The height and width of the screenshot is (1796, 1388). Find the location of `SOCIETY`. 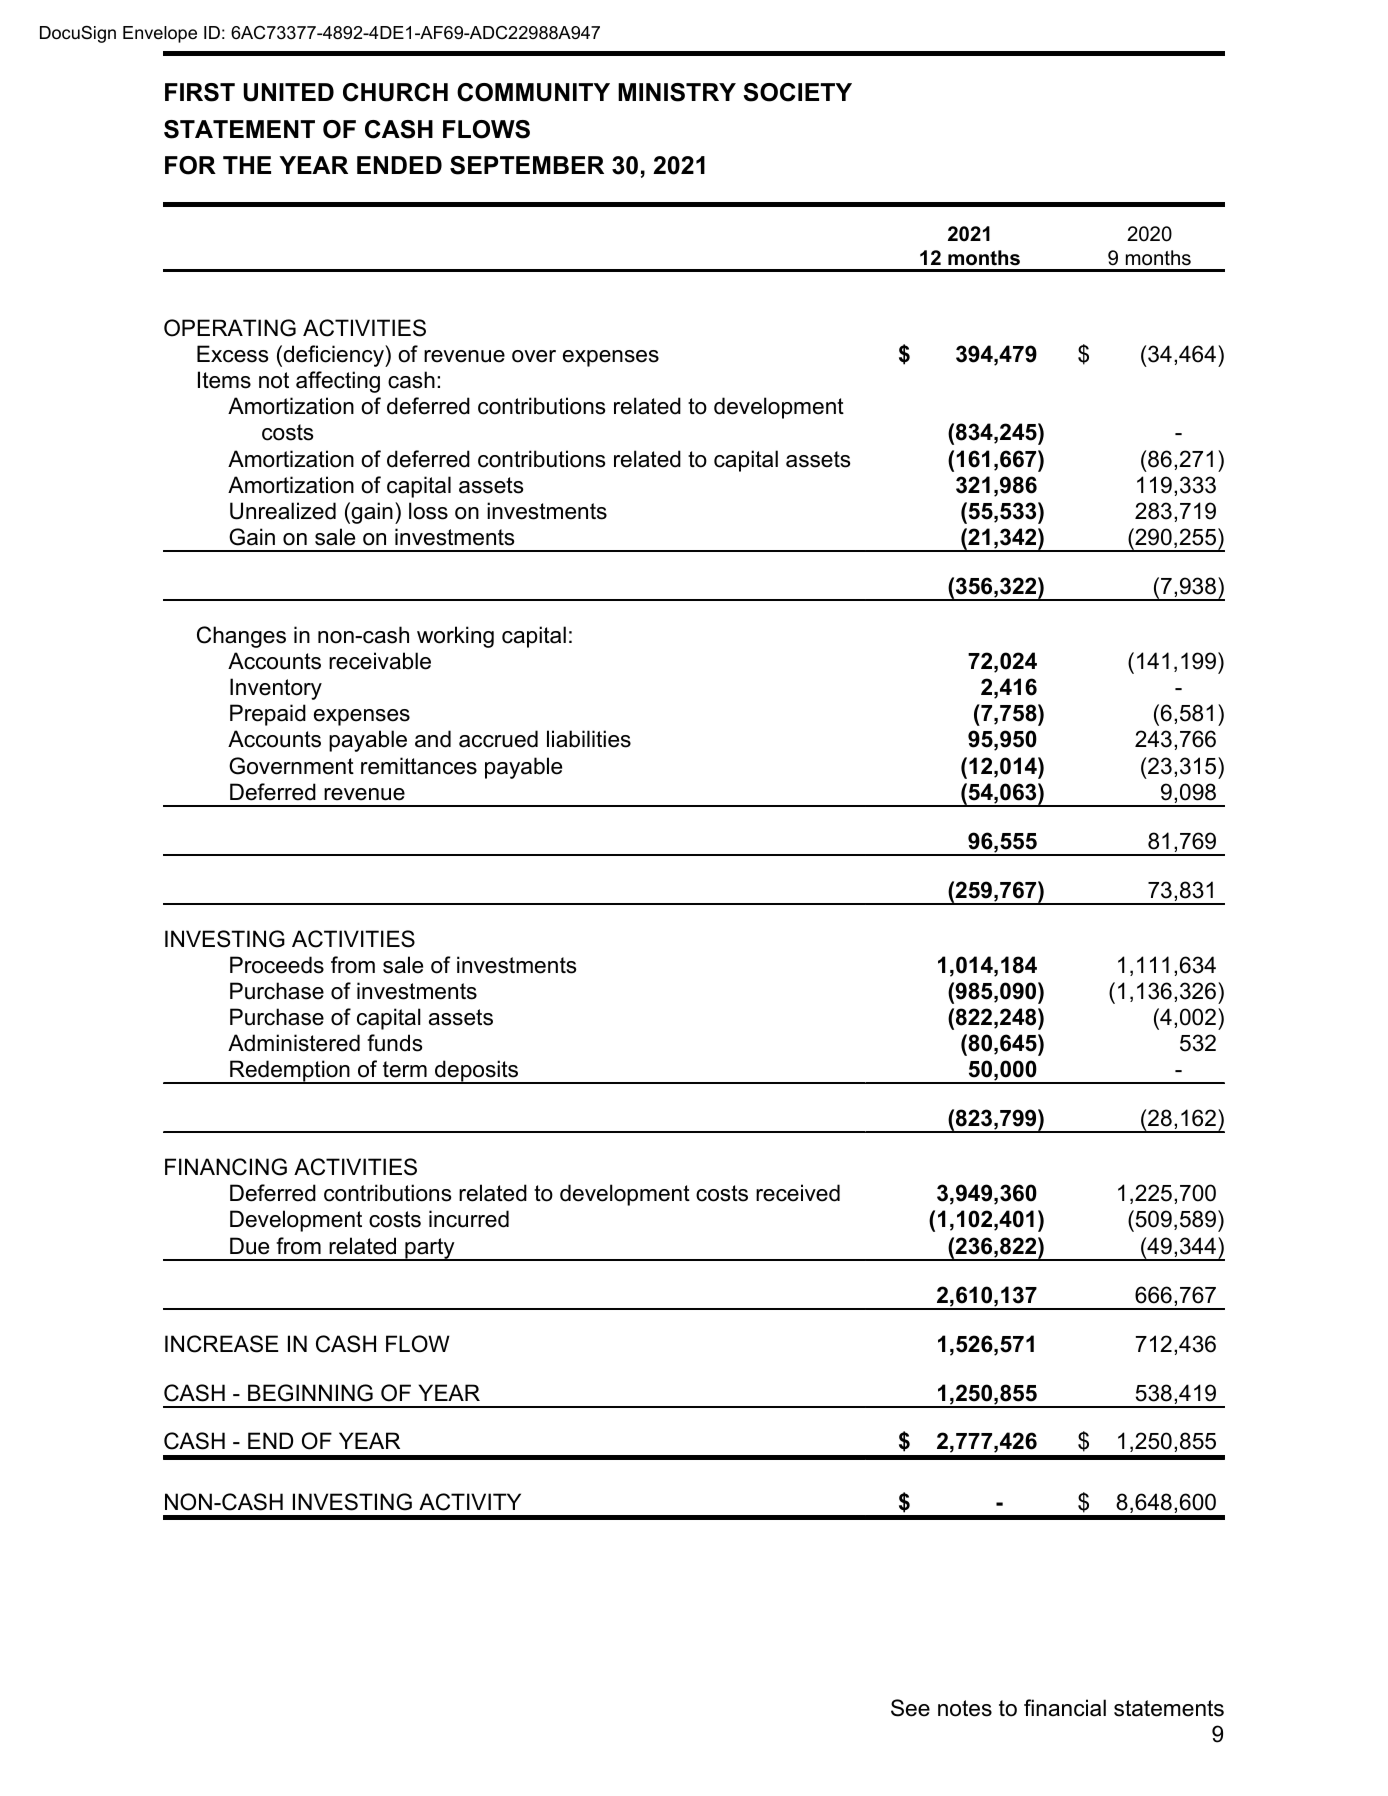

SOCIETY is located at coordinates (797, 92).
